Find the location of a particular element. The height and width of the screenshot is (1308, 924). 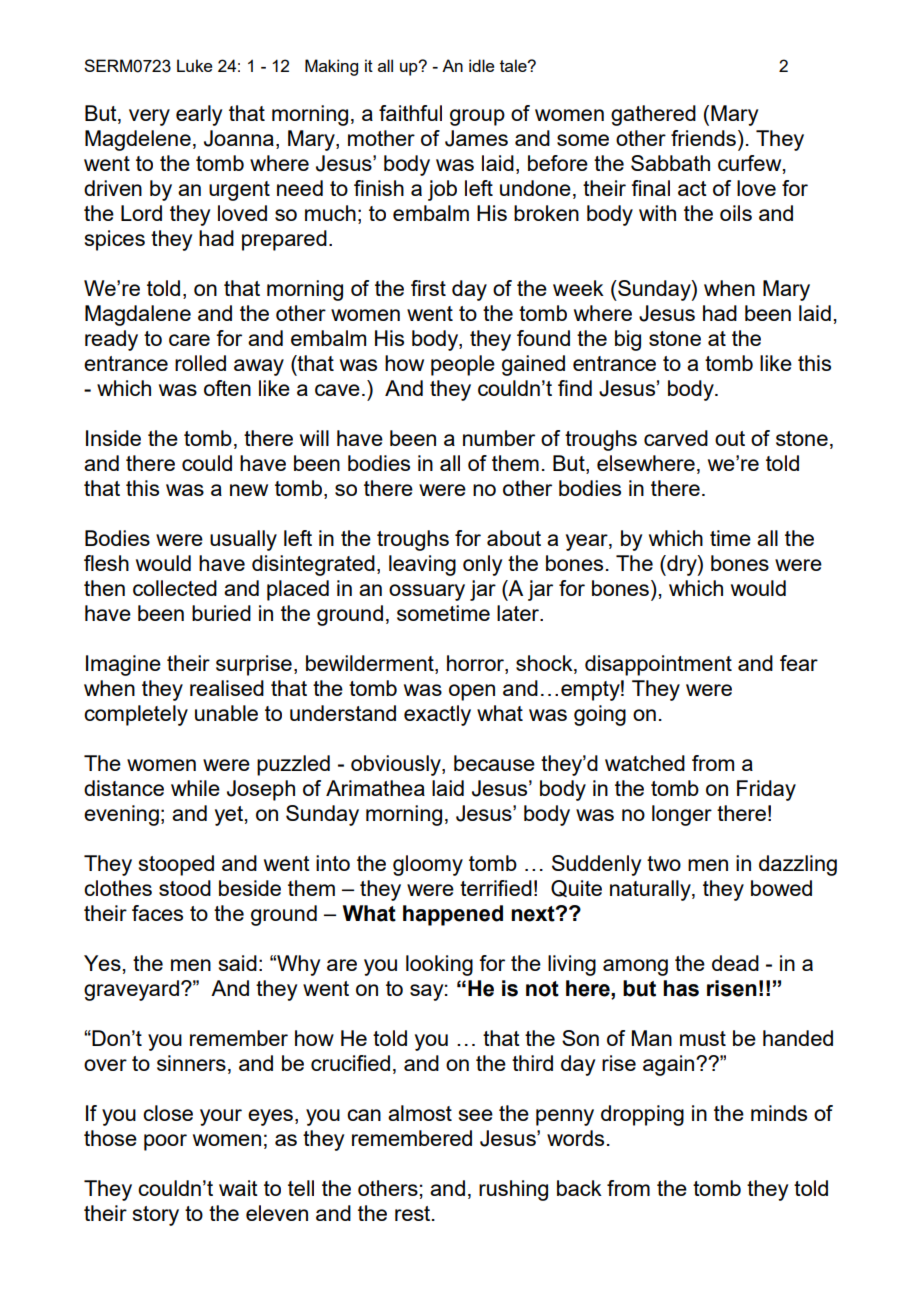

friends is located at coordinates (703, 138).
